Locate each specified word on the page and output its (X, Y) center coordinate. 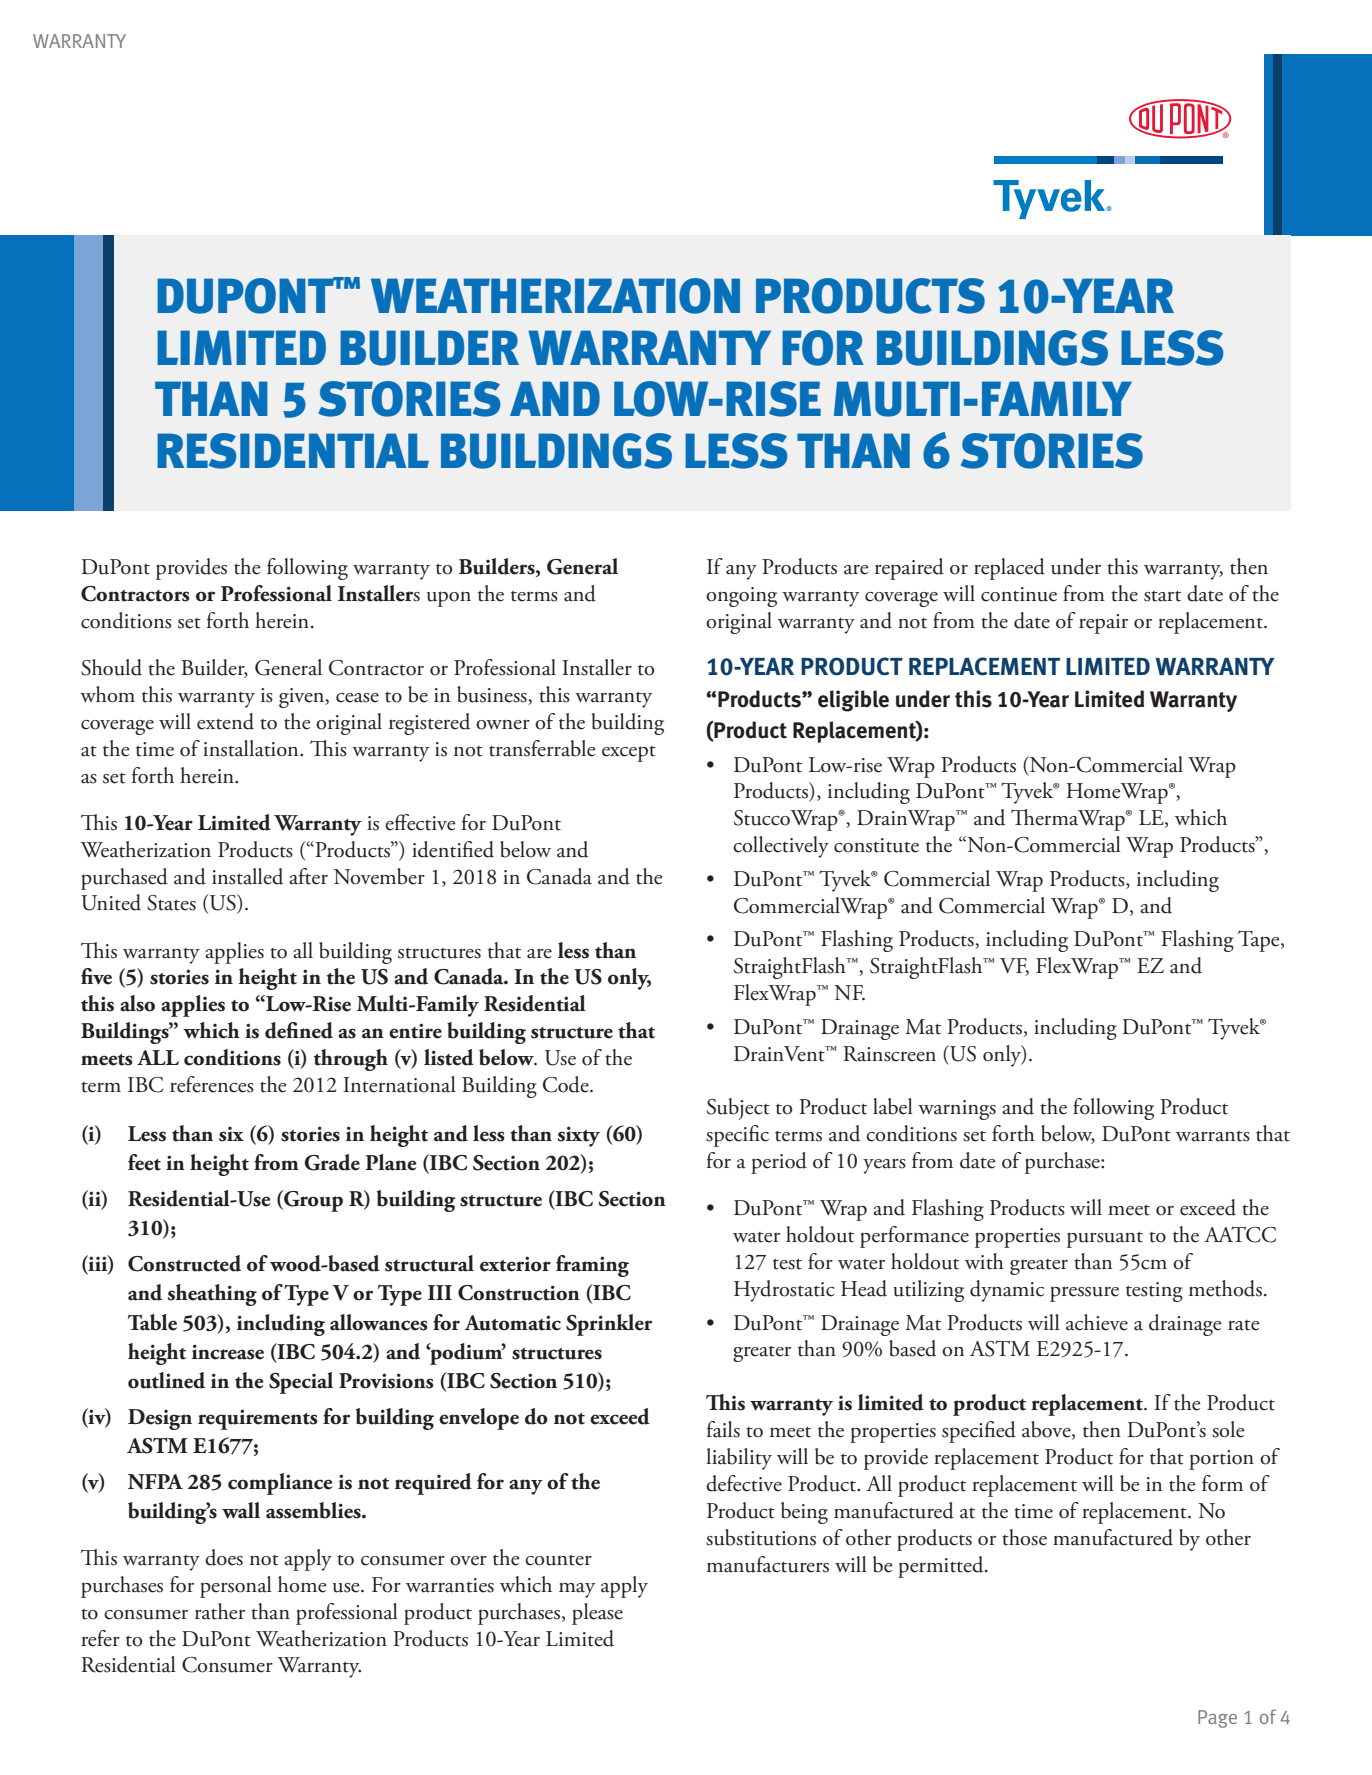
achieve (1097, 1322)
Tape (1260, 941)
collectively (781, 847)
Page (1217, 1719)
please (597, 1614)
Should (111, 667)
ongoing (741, 597)
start (1162, 596)
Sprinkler (609, 1325)
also (137, 1003)
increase (228, 1352)
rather (220, 1611)
